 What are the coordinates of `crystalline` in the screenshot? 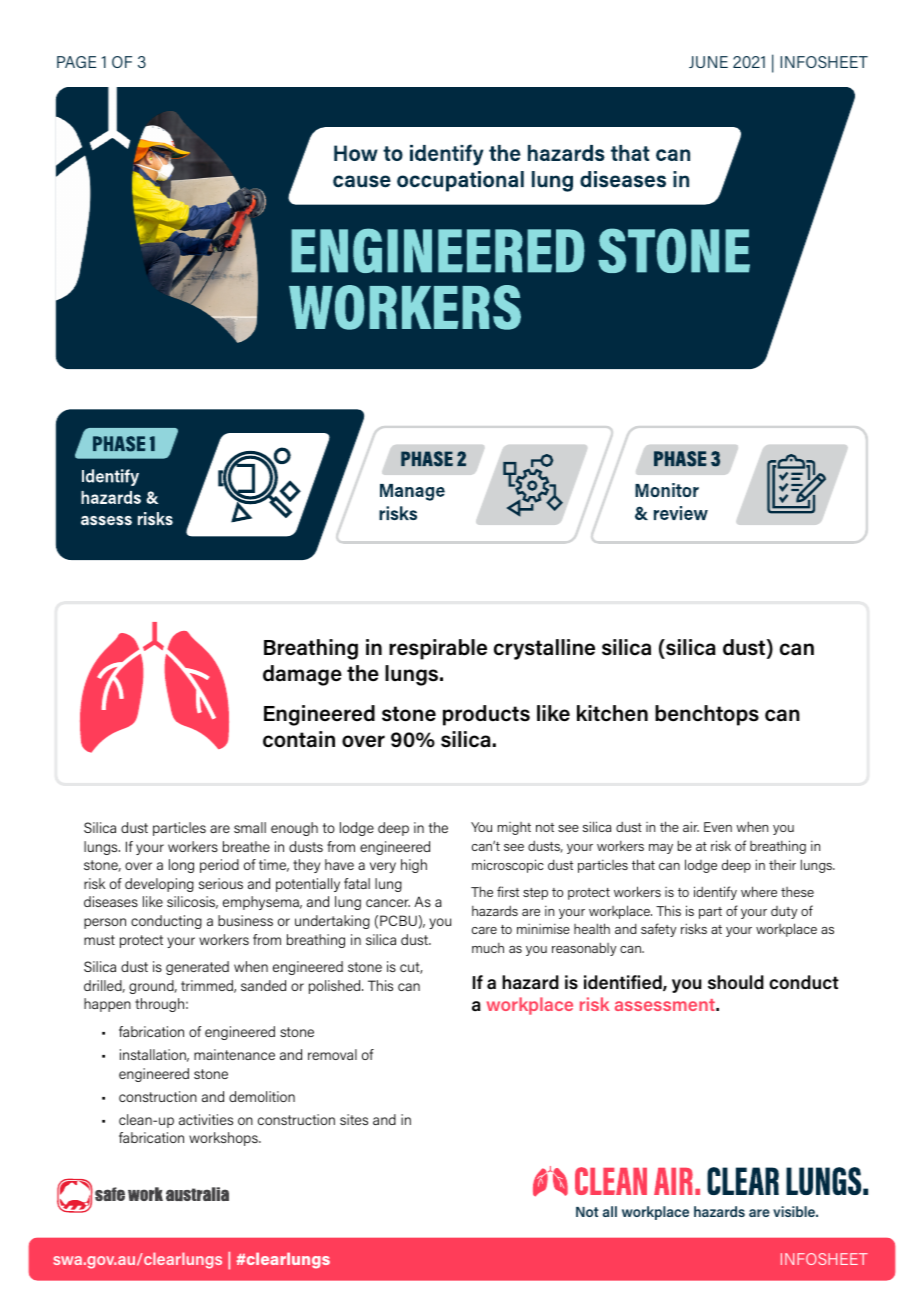 It's located at (544, 649).
